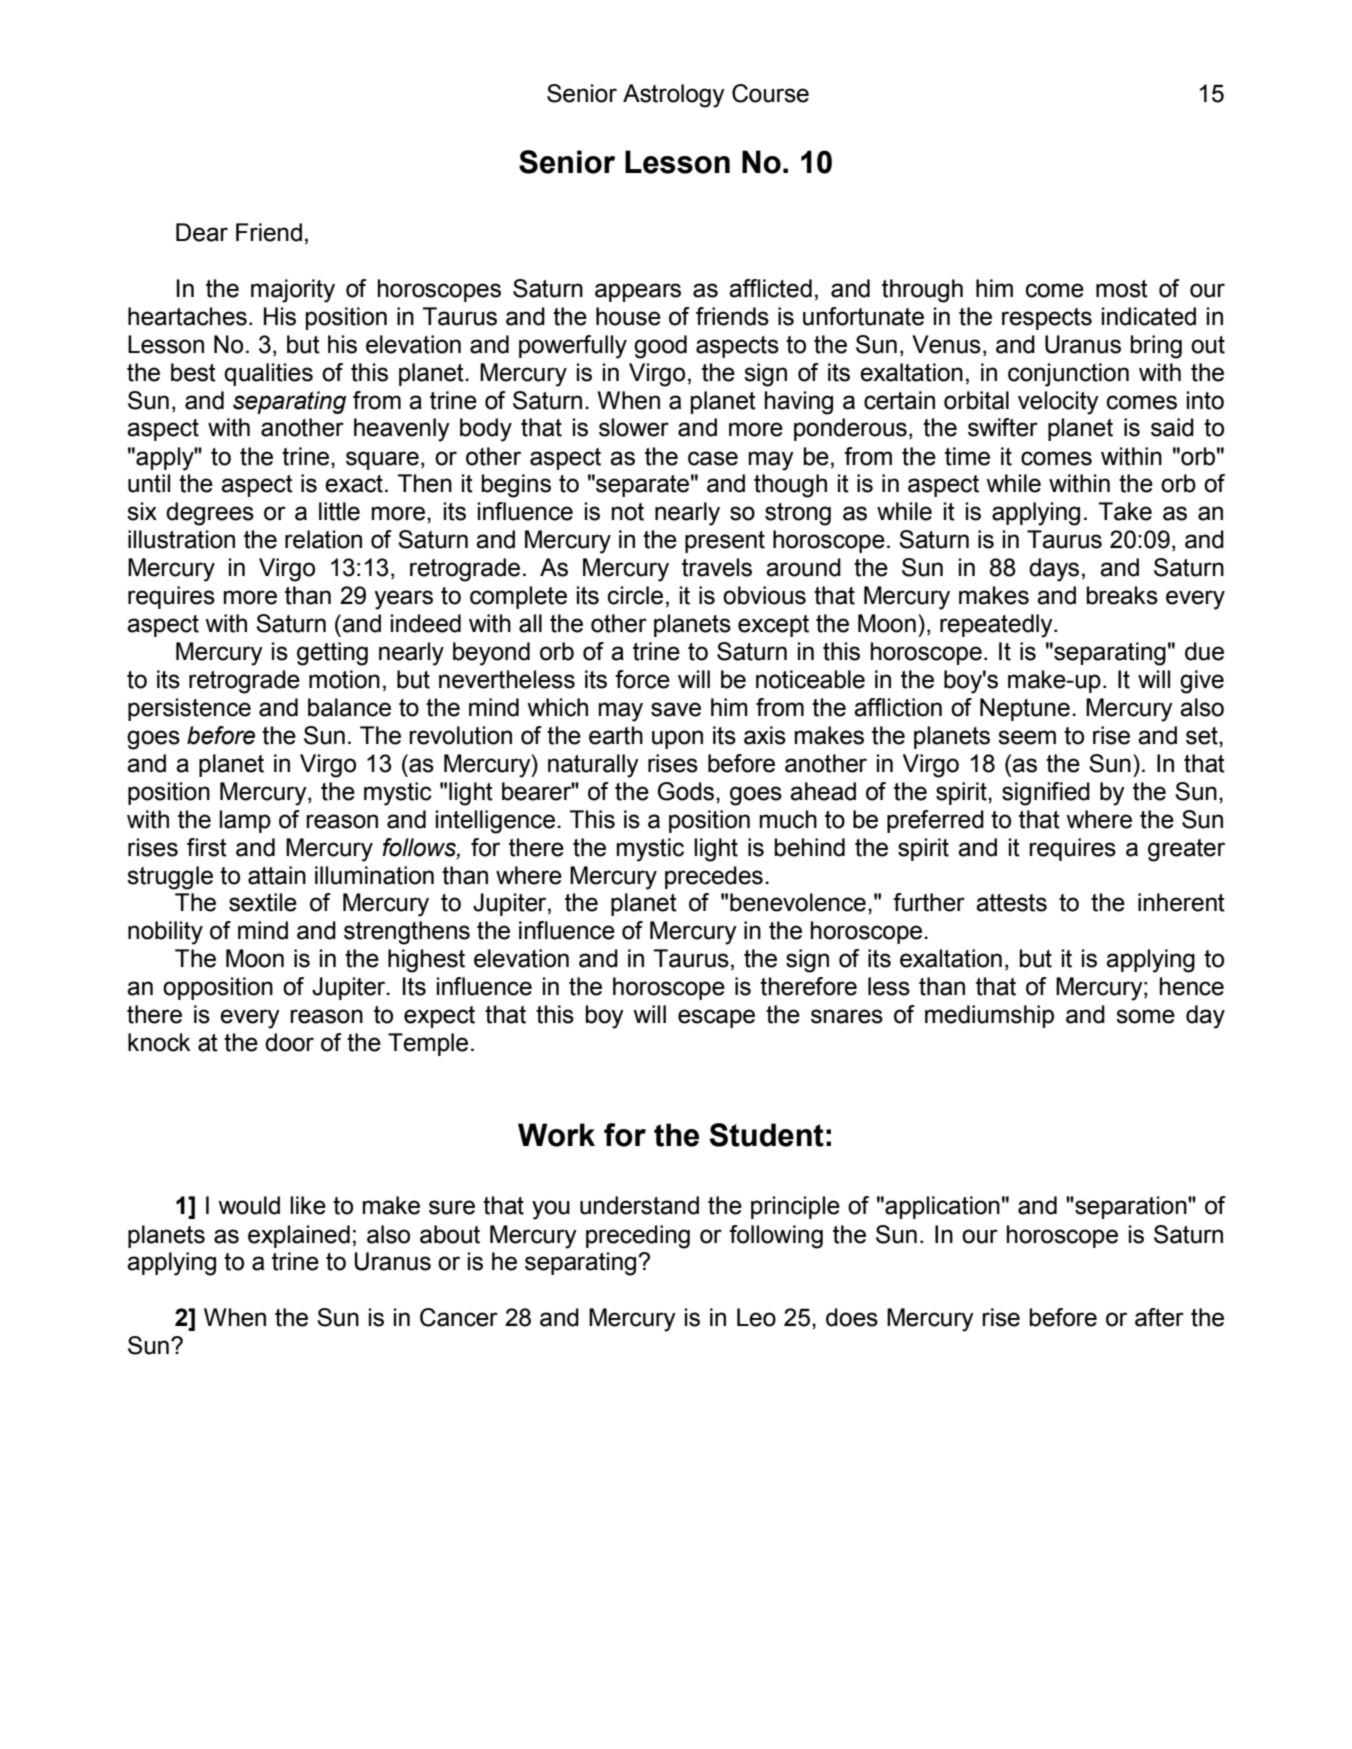 This page has height=1749, width=1352. Describe the element at coordinates (349, 707) in the page. I see `balance` at that location.
